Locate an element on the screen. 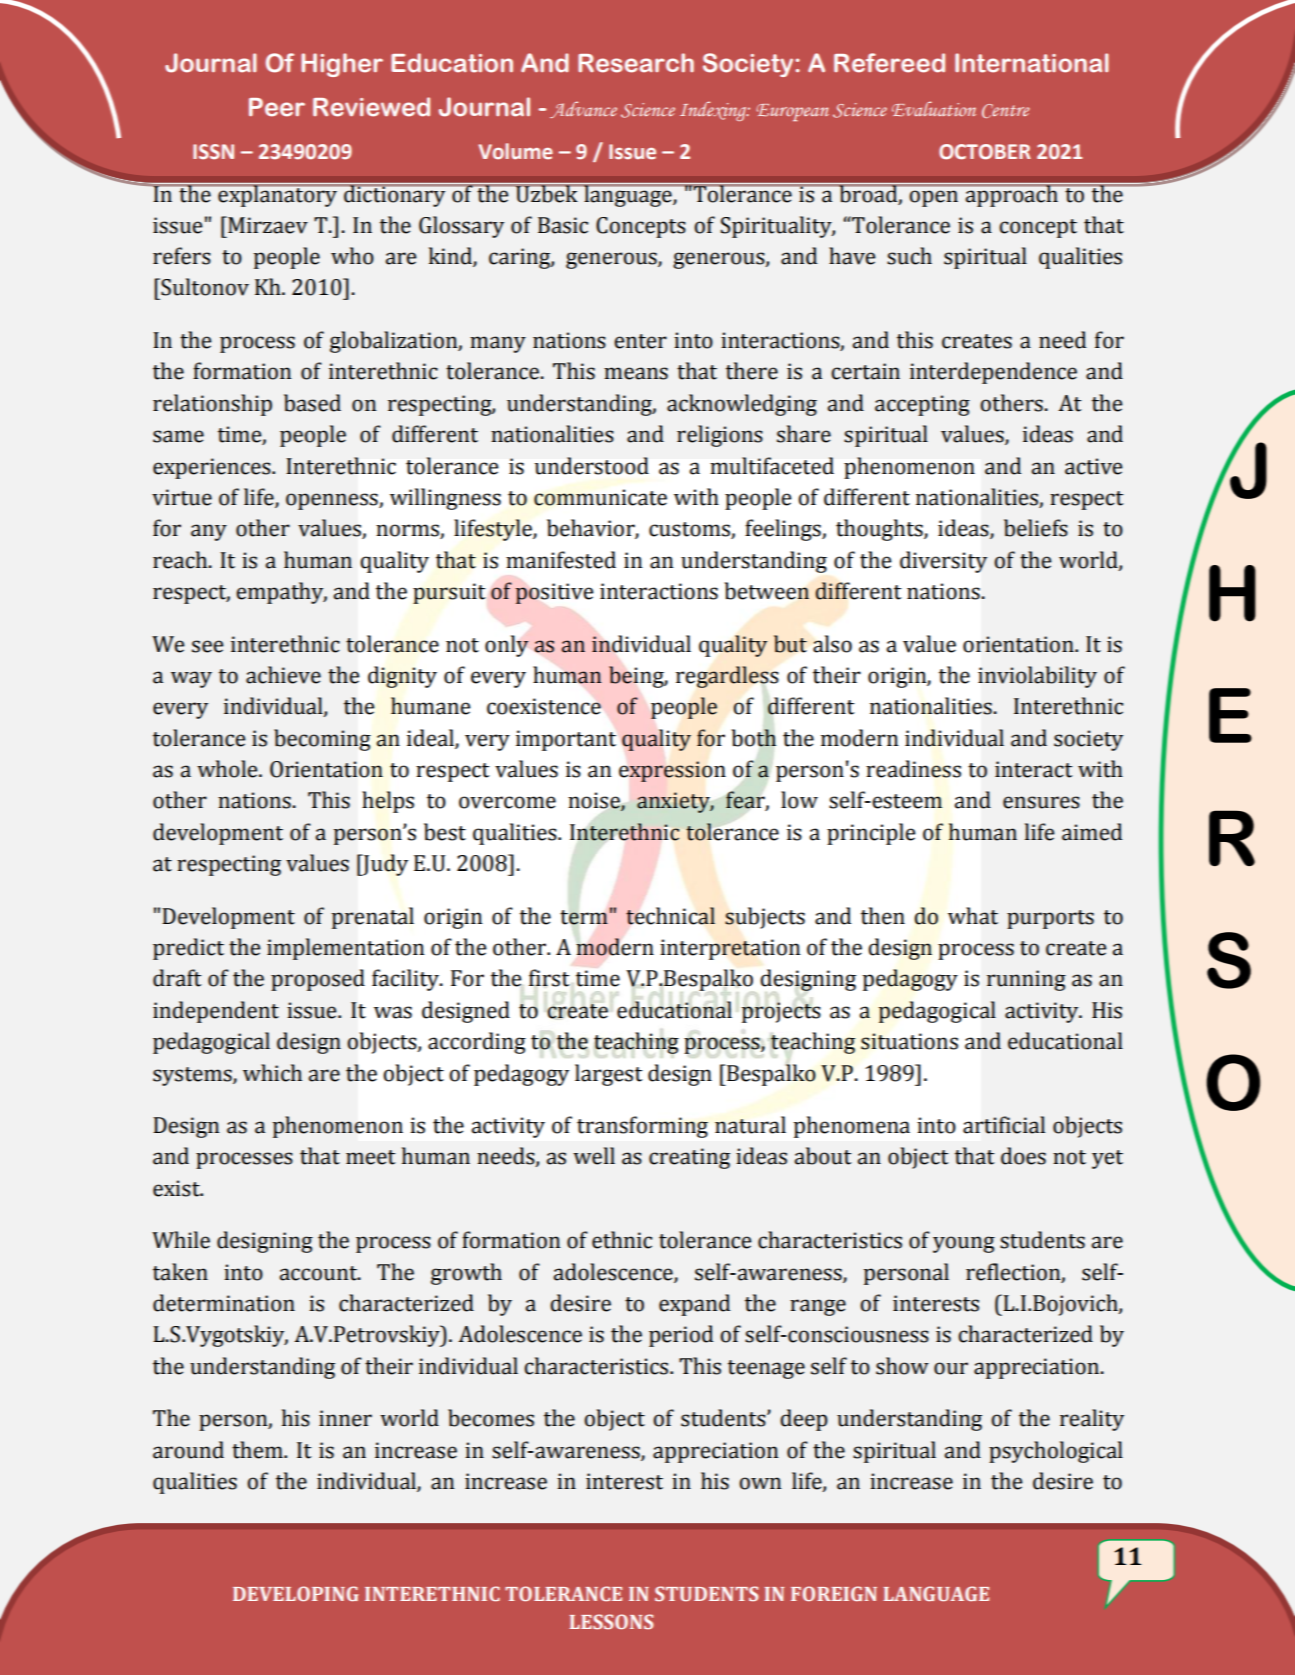 This screenshot has width=1295, height=1675. Centre is located at coordinates (1005, 111).
